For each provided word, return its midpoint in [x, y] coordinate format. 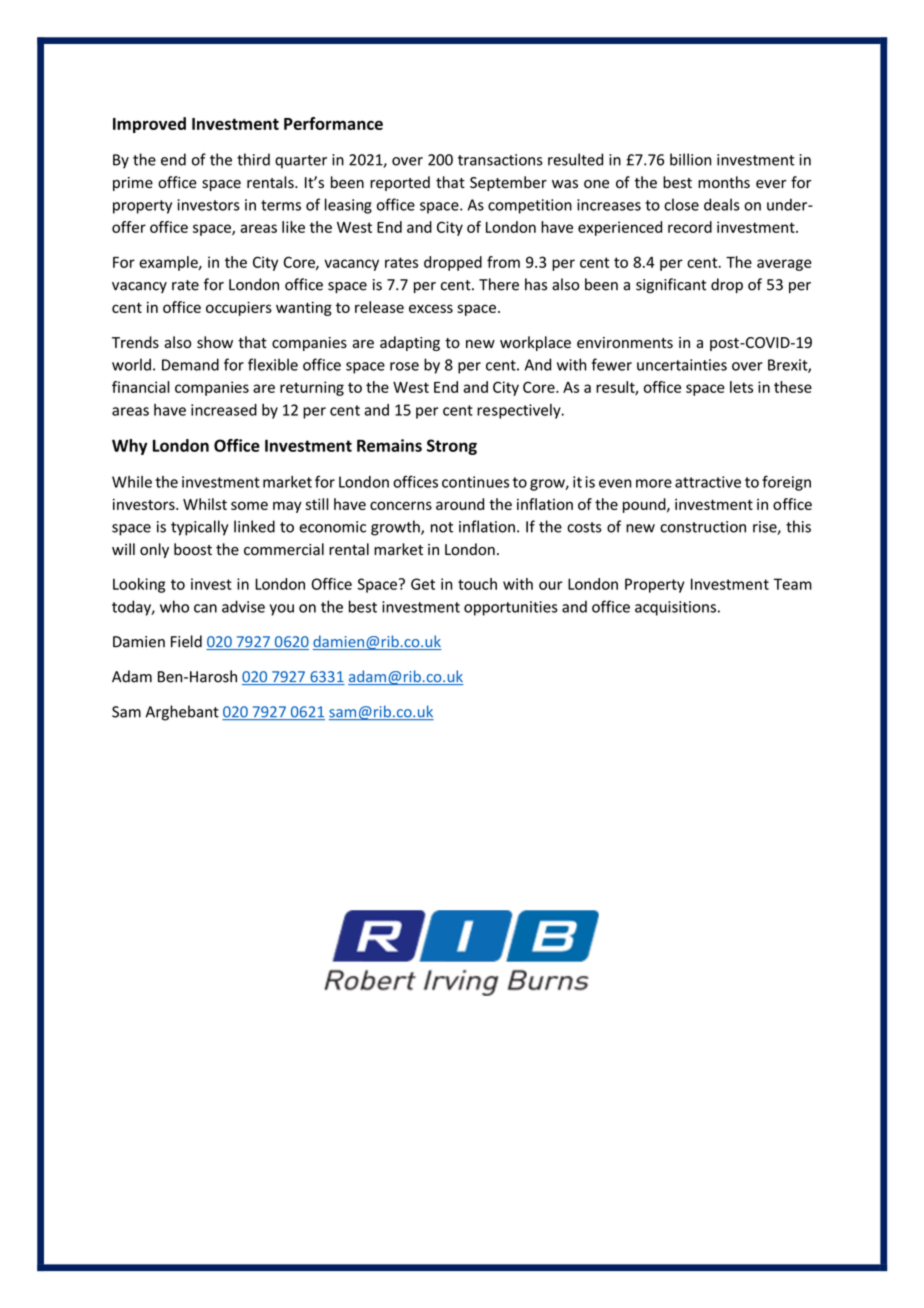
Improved [149, 125]
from [503, 262]
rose [404, 366]
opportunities [511, 608]
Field [186, 641]
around [460, 504]
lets [741, 387]
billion [690, 159]
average [784, 265]
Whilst [205, 504]
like [293, 227]
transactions [500, 160]
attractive [708, 482]
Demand [190, 364]
